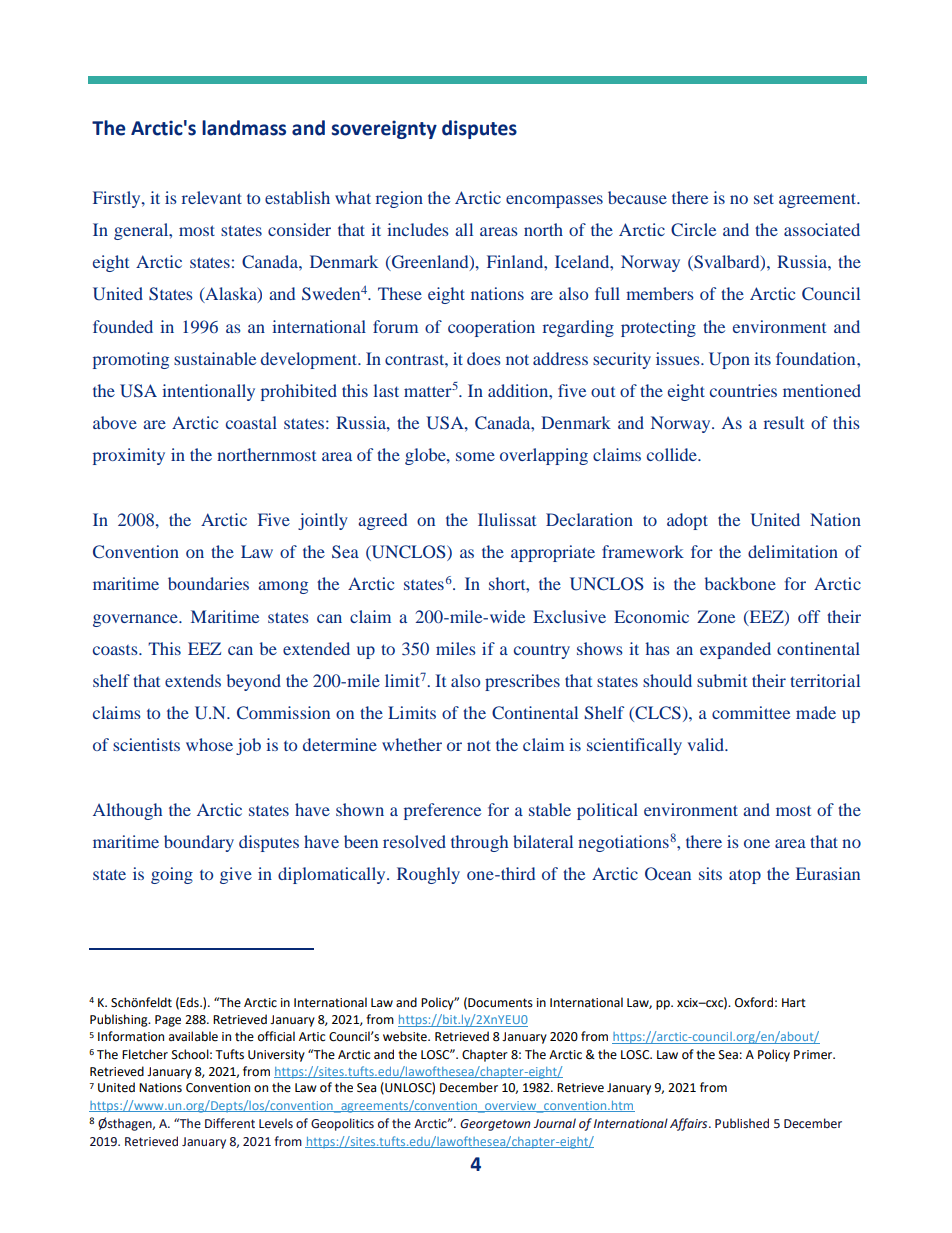 This page has height=1233, width=952. Describe the element at coordinates (209, 744) in the page. I see `whose` at that location.
